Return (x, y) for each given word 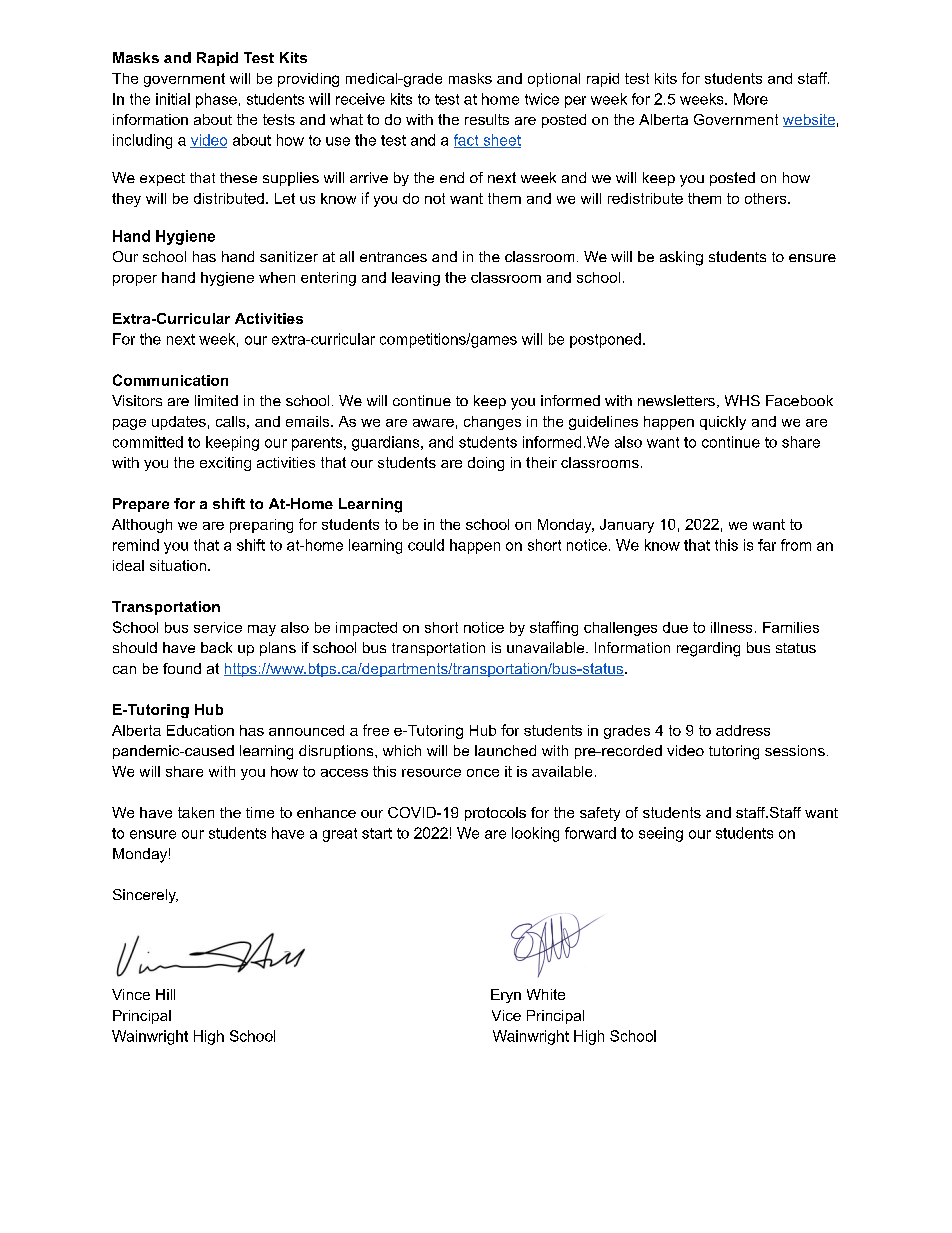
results (487, 119)
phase (216, 100)
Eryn (506, 996)
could (426, 545)
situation (178, 565)
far (767, 545)
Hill (165, 994)
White (546, 994)
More (751, 99)
